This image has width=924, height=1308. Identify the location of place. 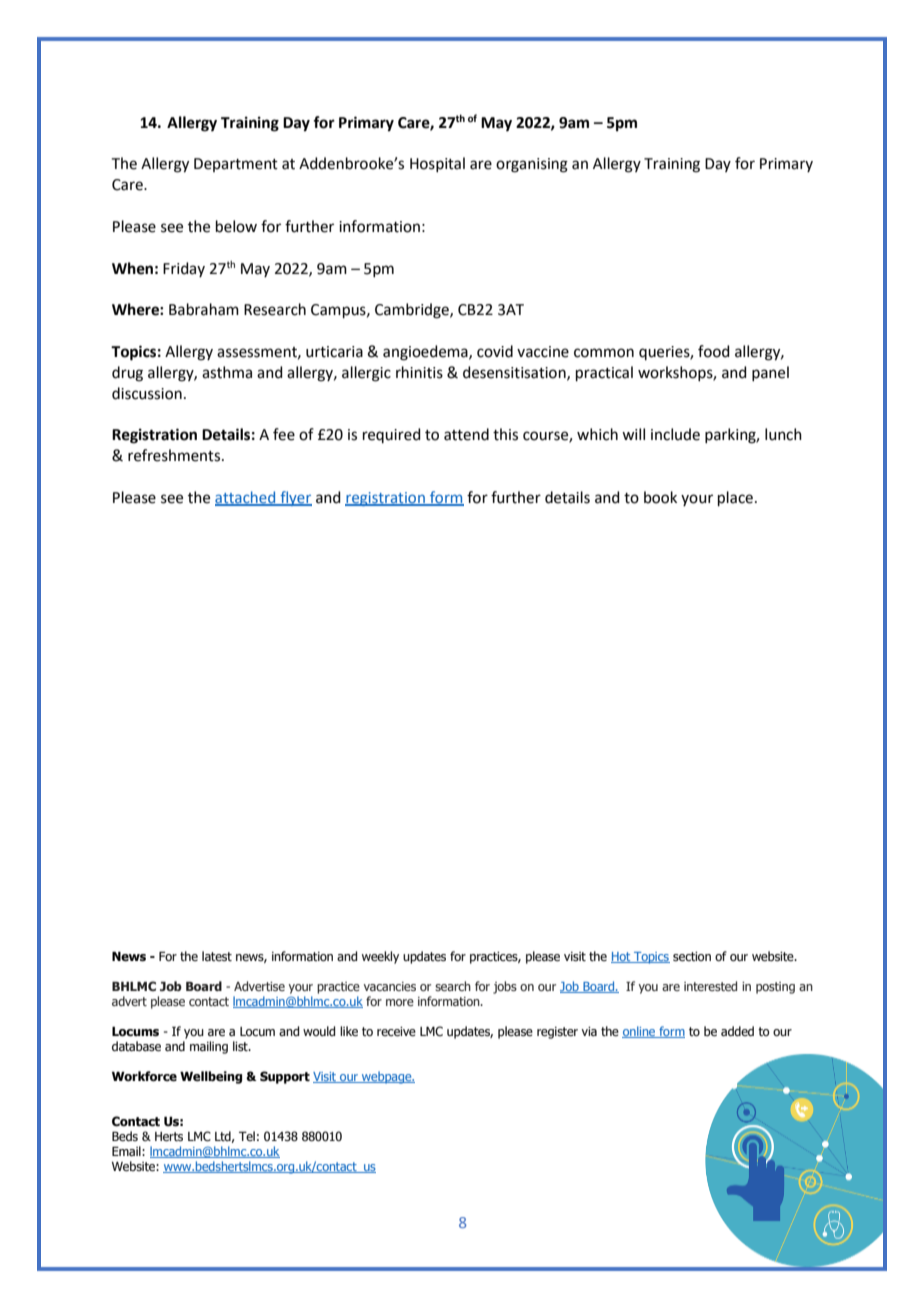
(737, 498).
